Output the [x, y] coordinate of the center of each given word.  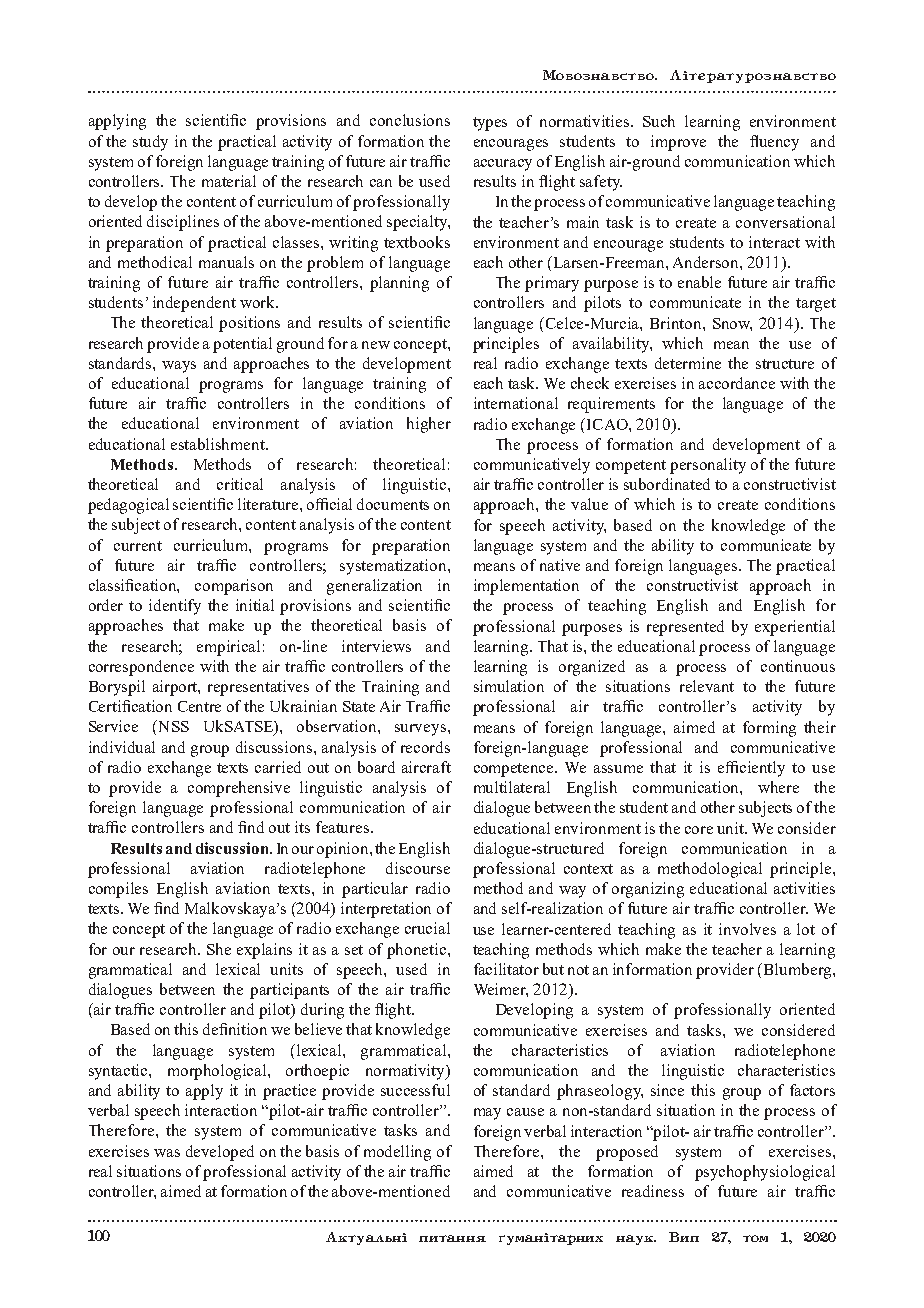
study [150, 143]
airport [176, 688]
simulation [509, 686]
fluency [774, 143]
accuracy [503, 165]
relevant [707, 686]
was [167, 1153]
